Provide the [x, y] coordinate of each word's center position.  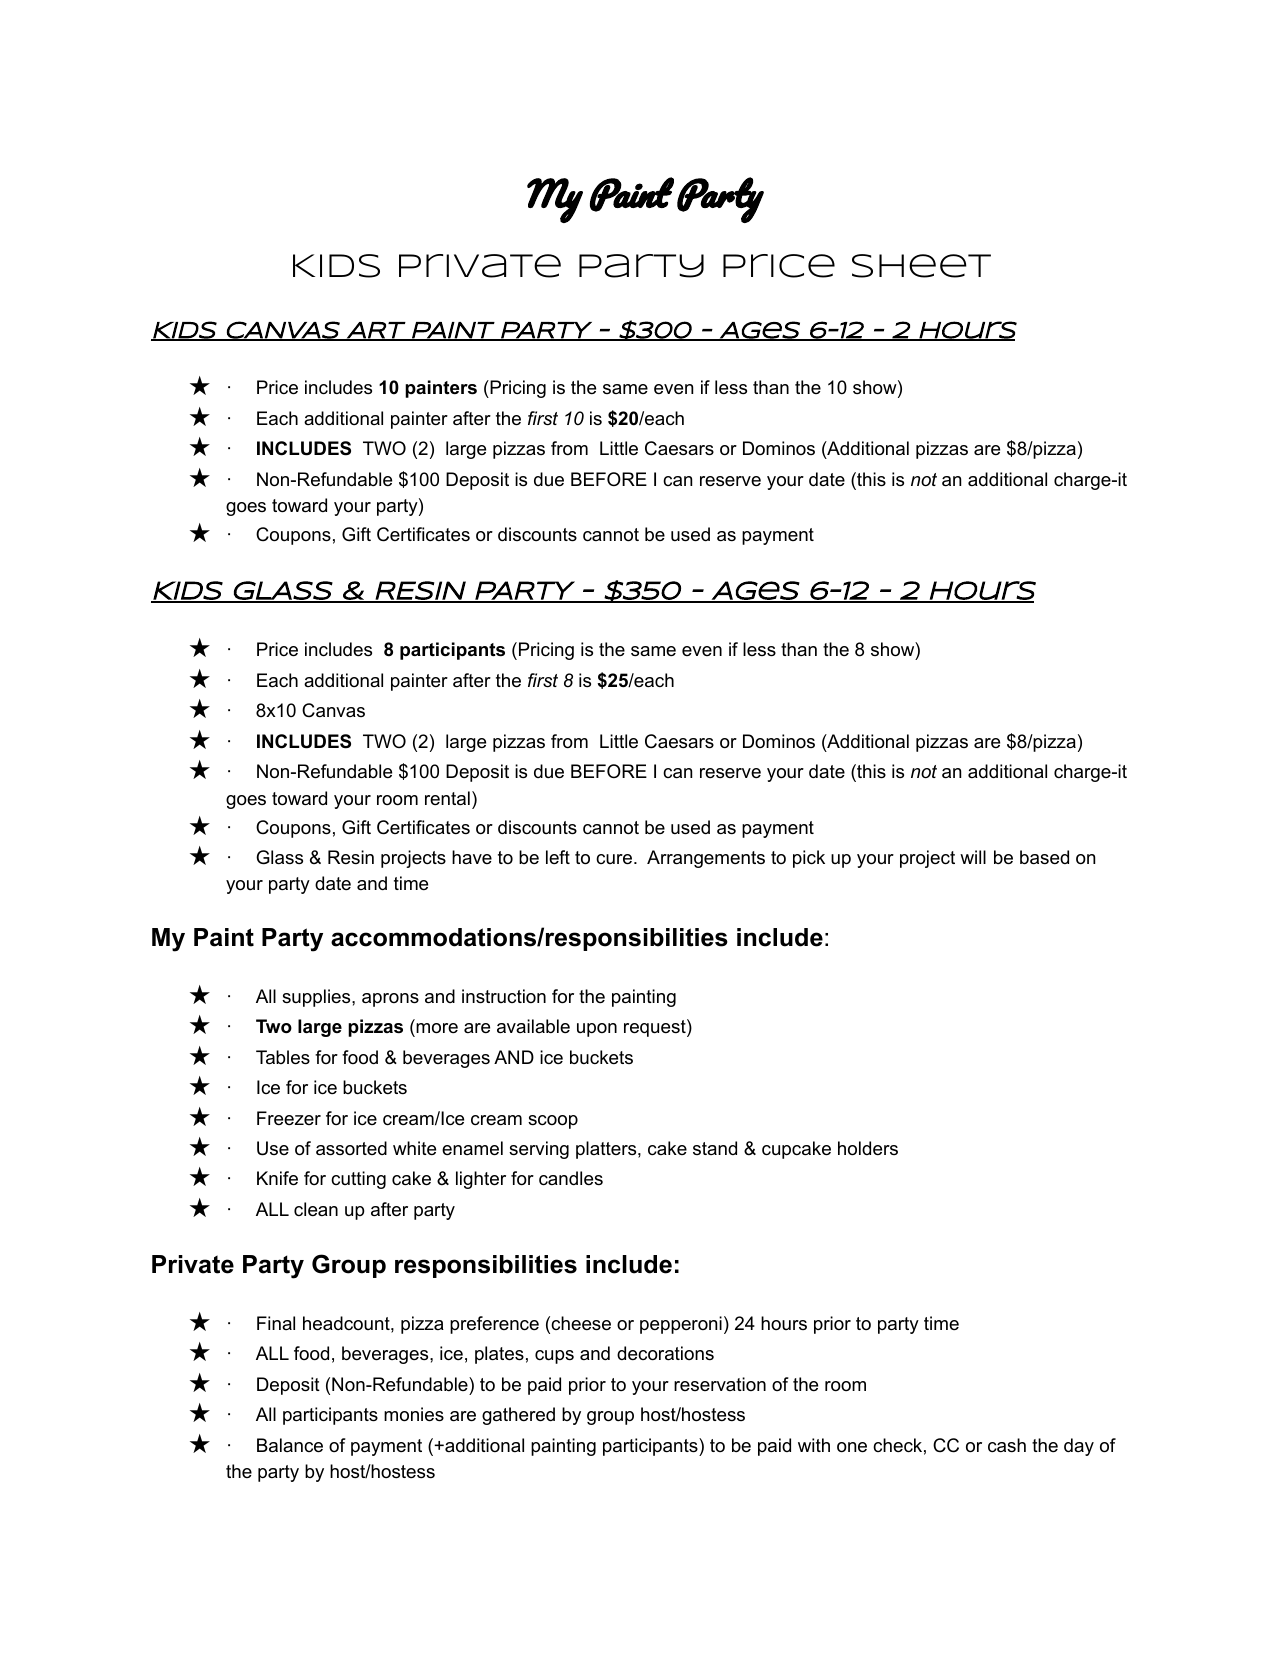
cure [614, 859]
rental [447, 798]
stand [715, 1148]
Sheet [921, 266]
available [533, 1026]
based [1044, 857]
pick [809, 859]
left [558, 857]
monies [414, 1414]
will [973, 857]
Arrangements [706, 859]
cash [1007, 1445]
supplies [317, 998]
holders [868, 1148]
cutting [358, 1180]
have [472, 857]
